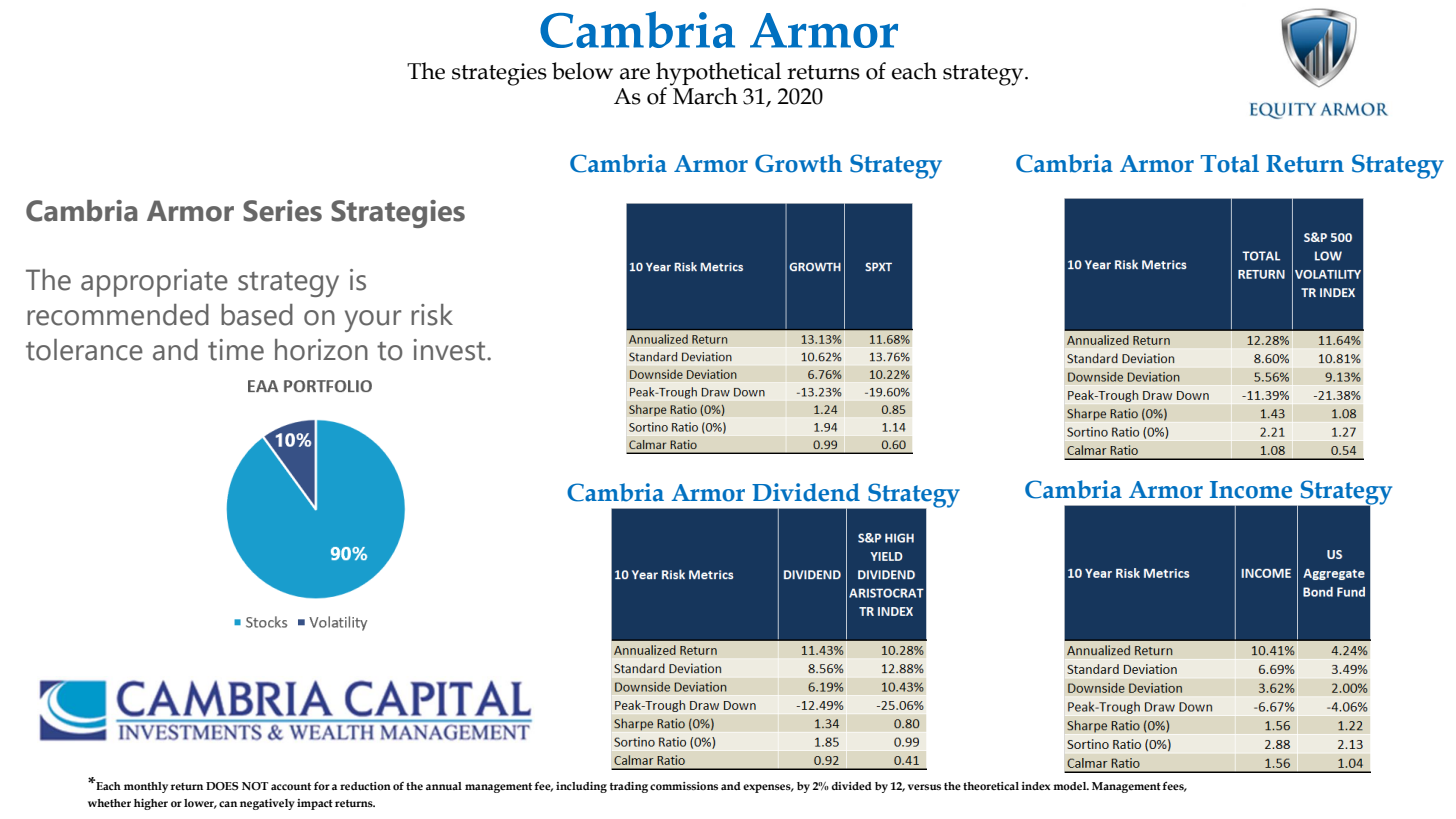 The height and width of the screenshot is (819, 1456). I want to click on Total, so click(1230, 163).
